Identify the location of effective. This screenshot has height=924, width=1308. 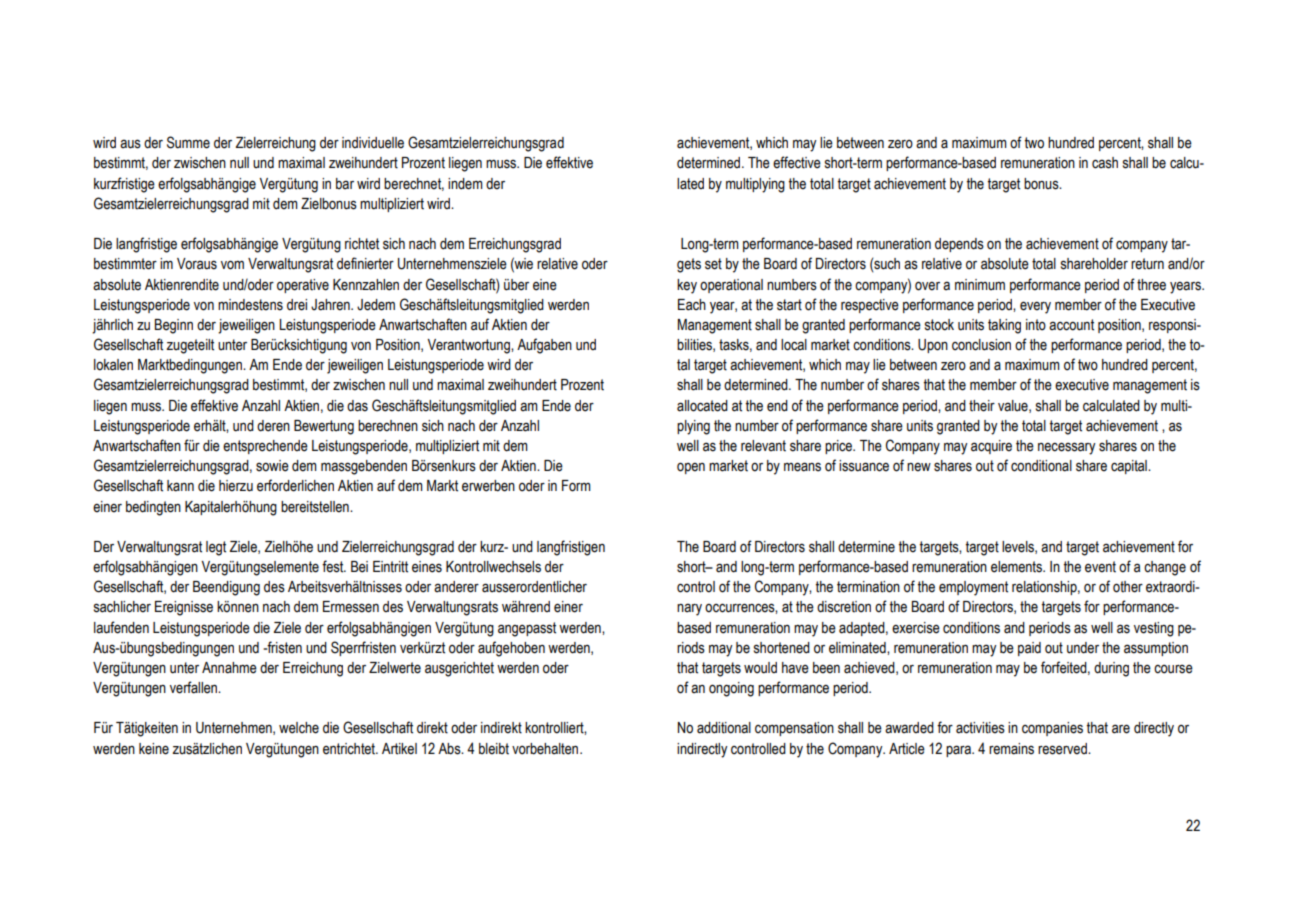
(797, 162).
